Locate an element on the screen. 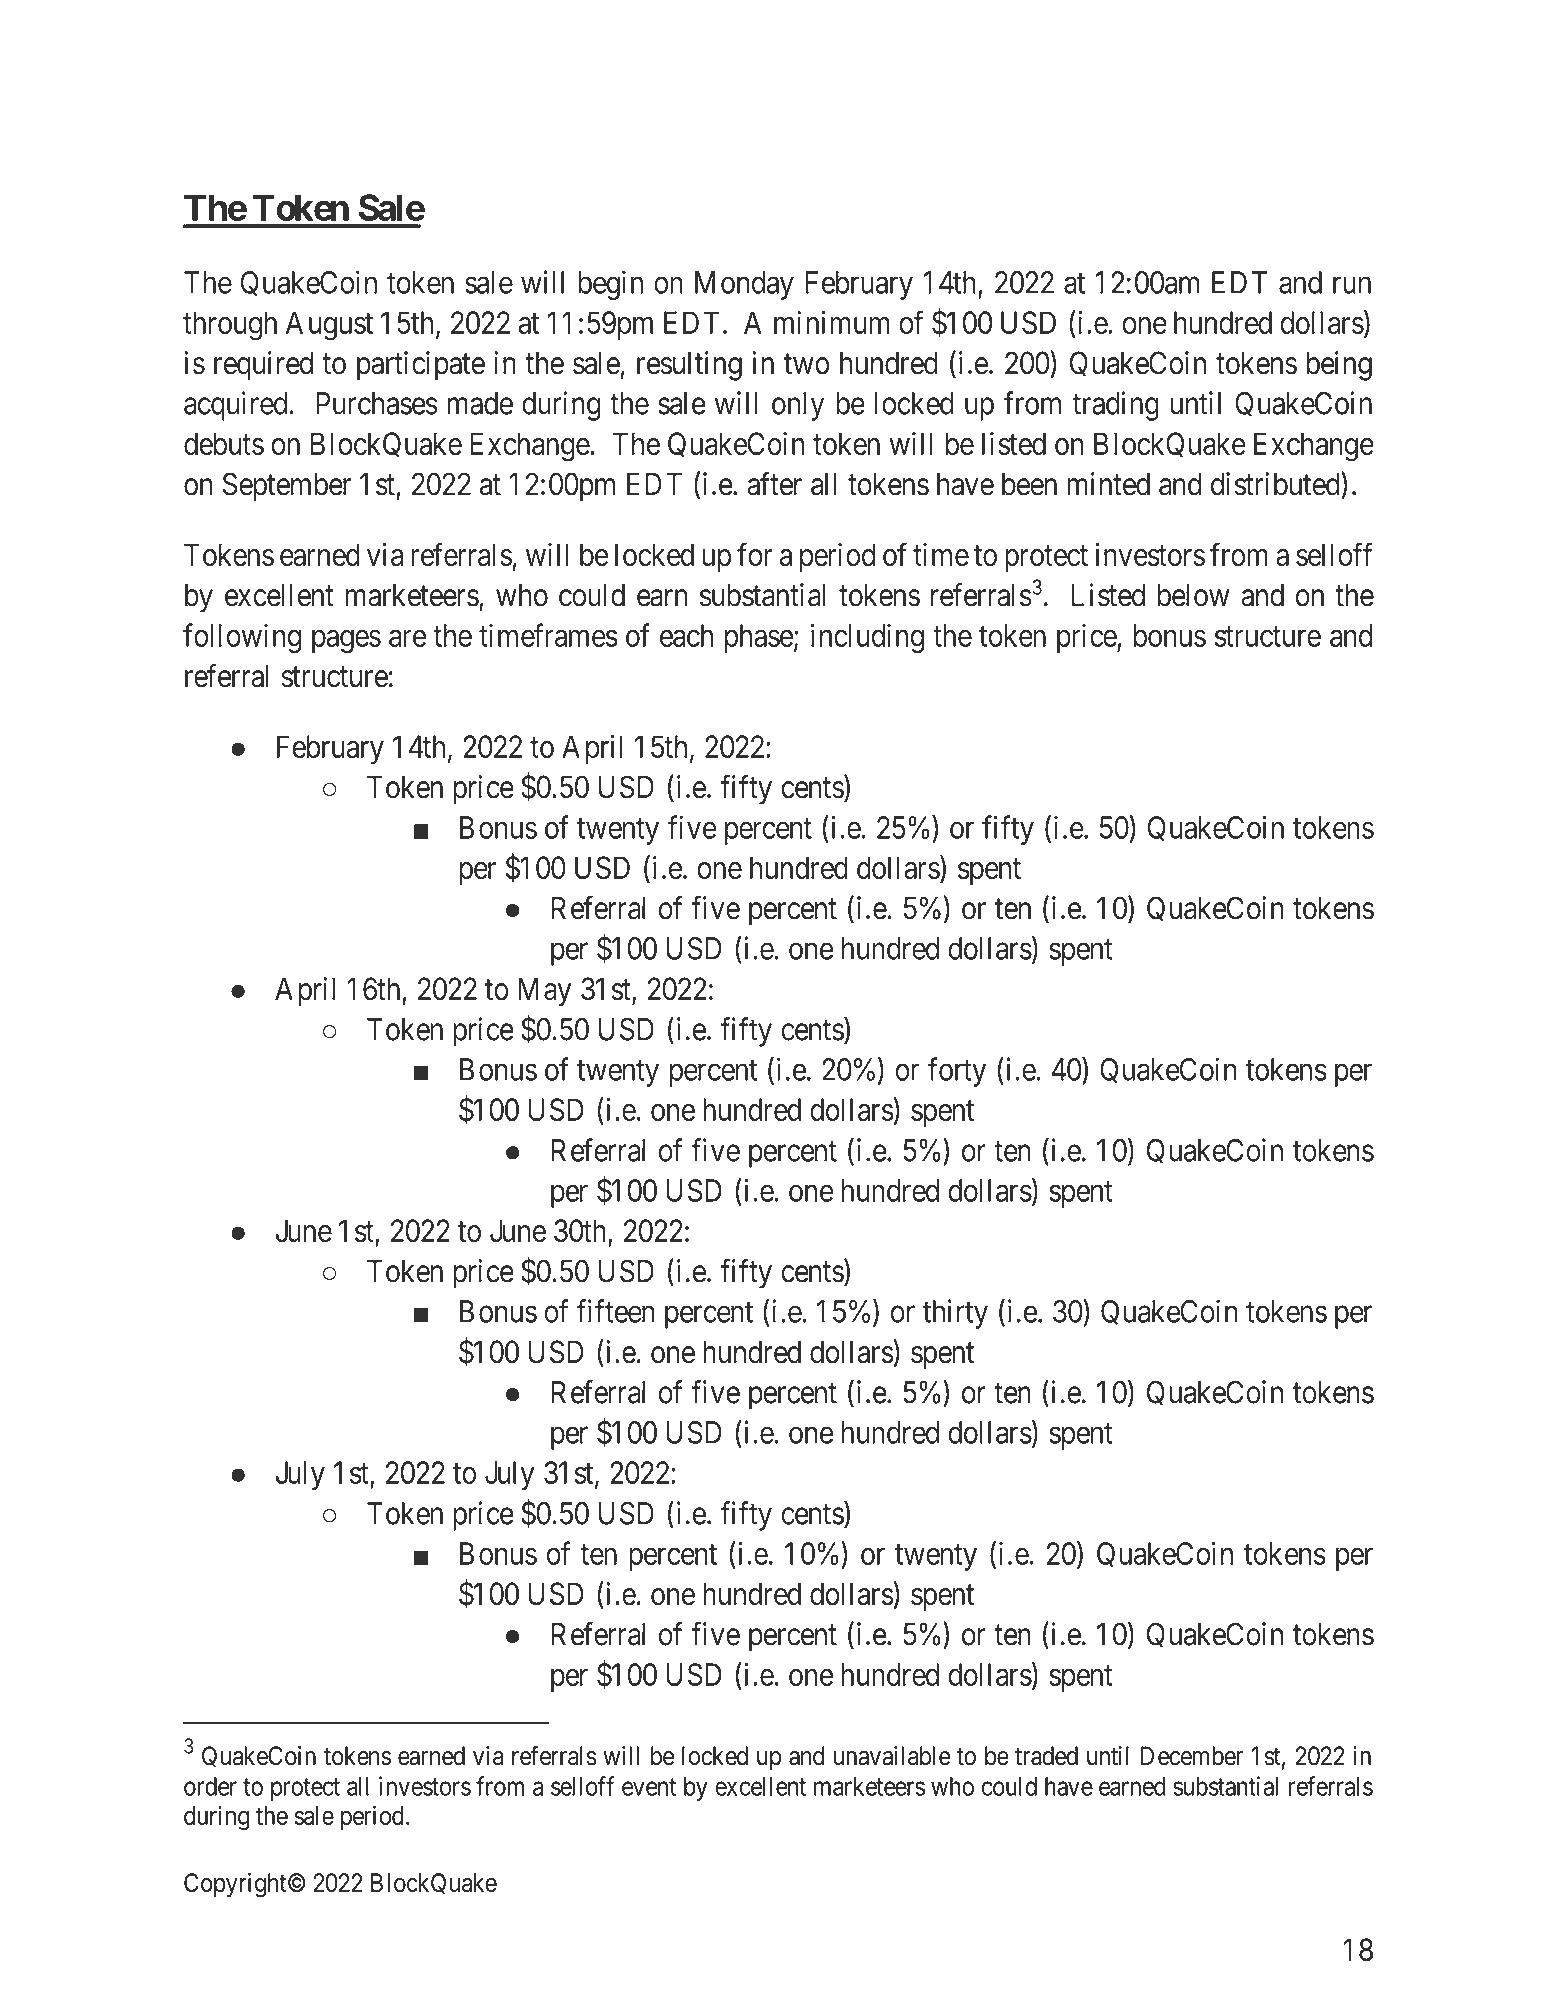  thirty is located at coordinates (955, 1314).
